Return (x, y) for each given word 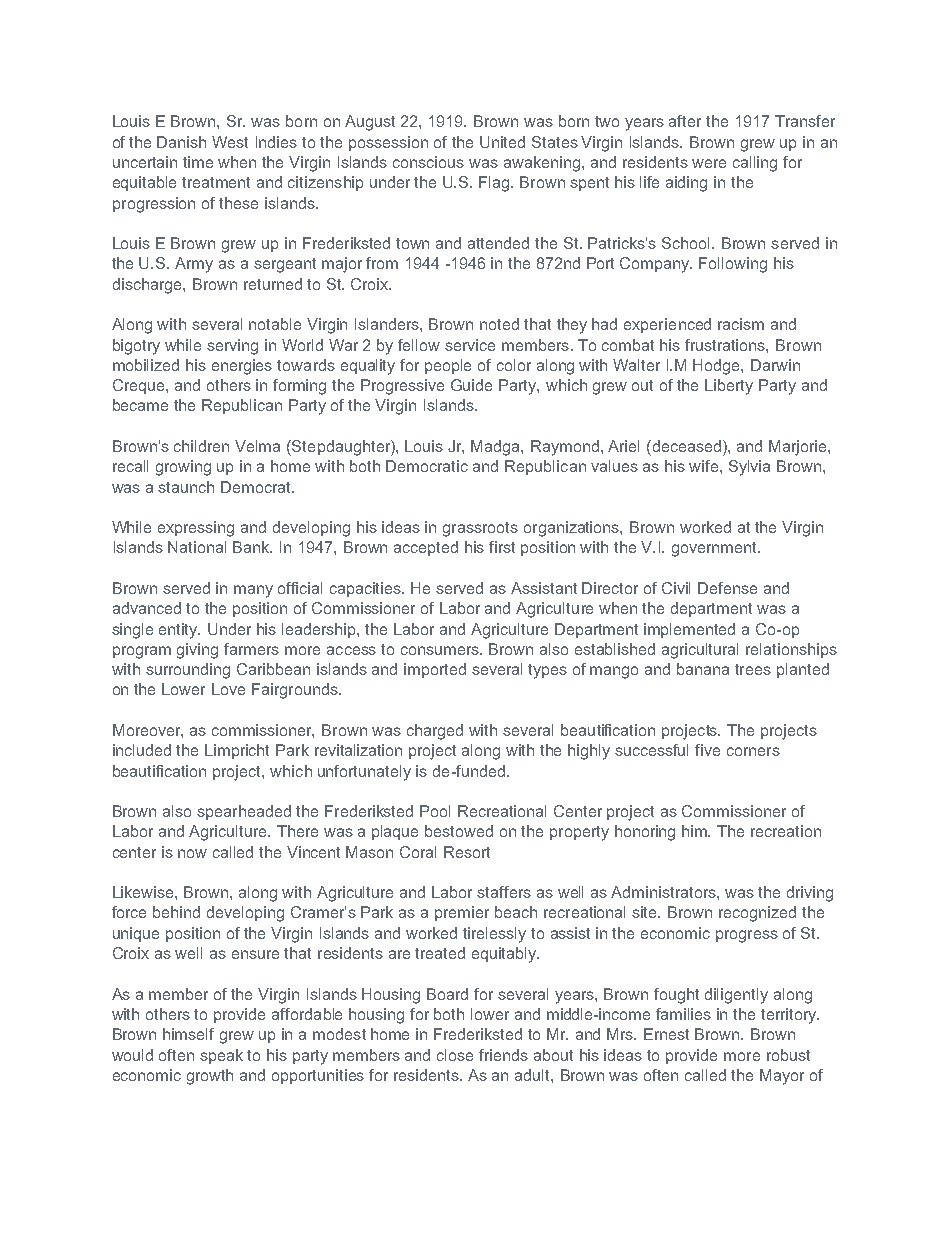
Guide (471, 385)
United (502, 142)
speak (221, 1056)
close (455, 1055)
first (502, 547)
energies (242, 367)
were (709, 163)
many (253, 591)
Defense (727, 588)
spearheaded (244, 812)
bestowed (459, 831)
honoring (645, 833)
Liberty (729, 387)
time (198, 162)
